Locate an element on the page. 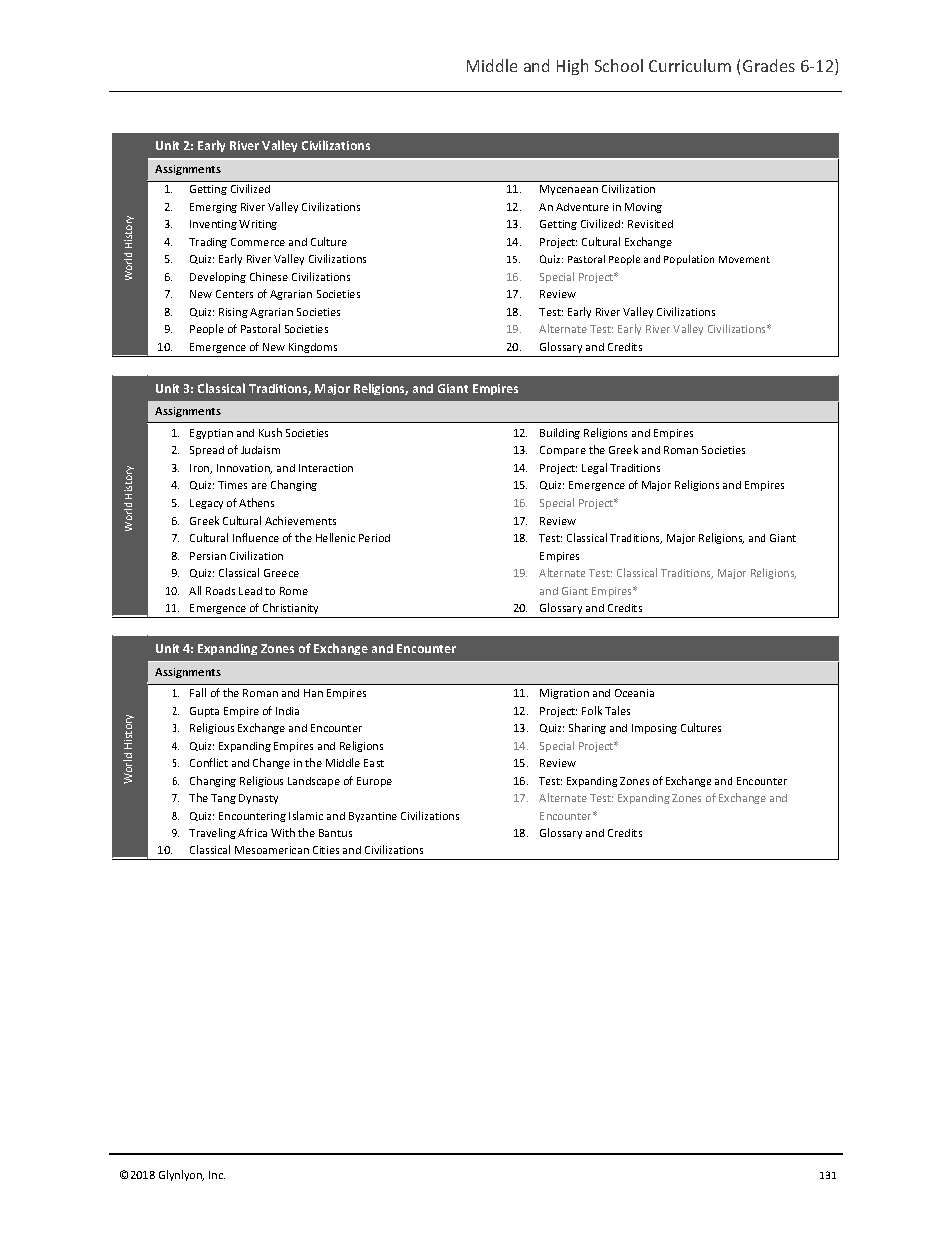  High is located at coordinates (572, 67).
